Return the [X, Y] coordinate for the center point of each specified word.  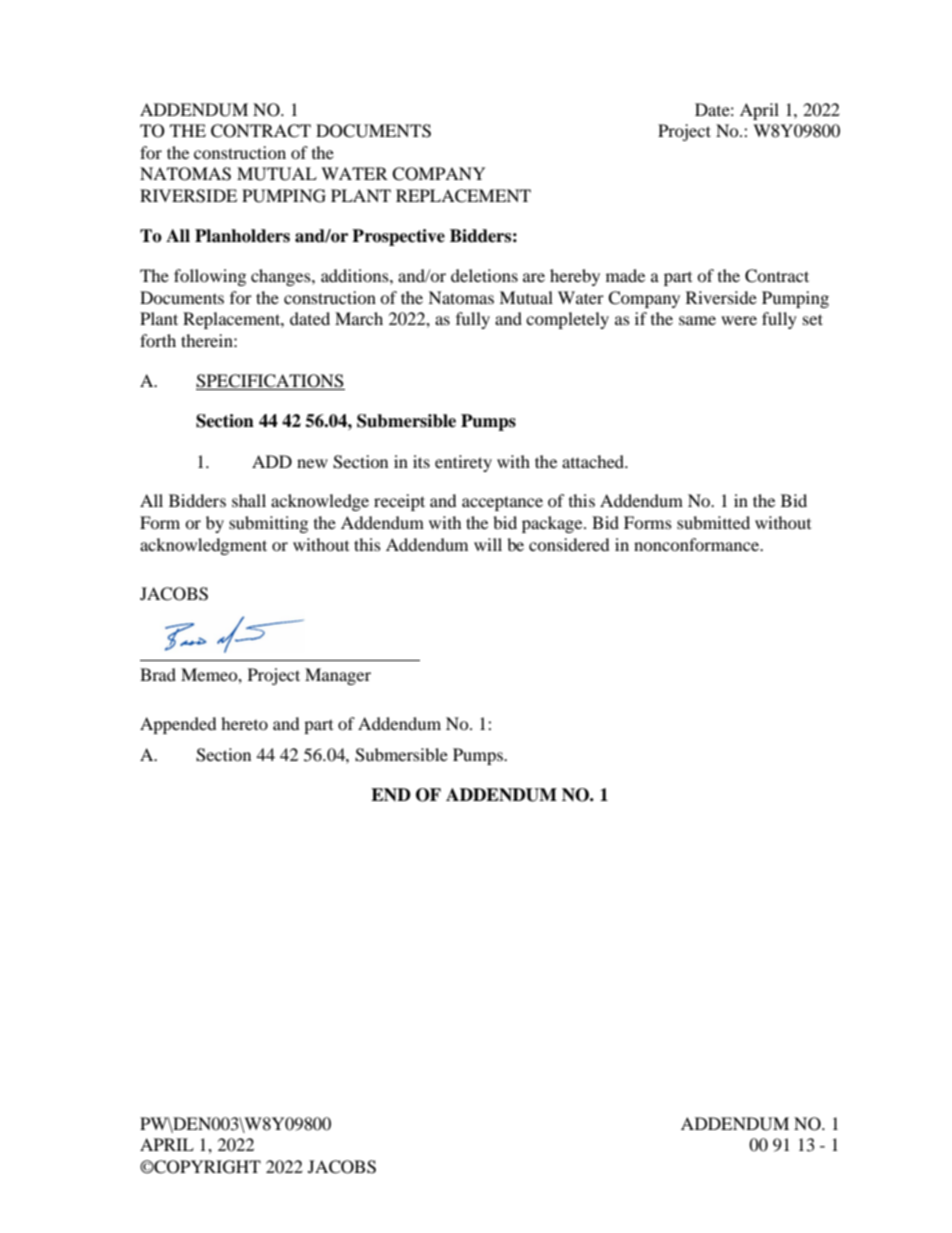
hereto [244, 723]
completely [567, 320]
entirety [463, 463]
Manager [338, 676]
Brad [158, 674]
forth [158, 340]
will [488, 544]
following [210, 277]
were [739, 320]
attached [594, 461]
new [312, 463]
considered [569, 544]
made [625, 275]
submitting [268, 524]
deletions [484, 275]
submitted [713, 522]
